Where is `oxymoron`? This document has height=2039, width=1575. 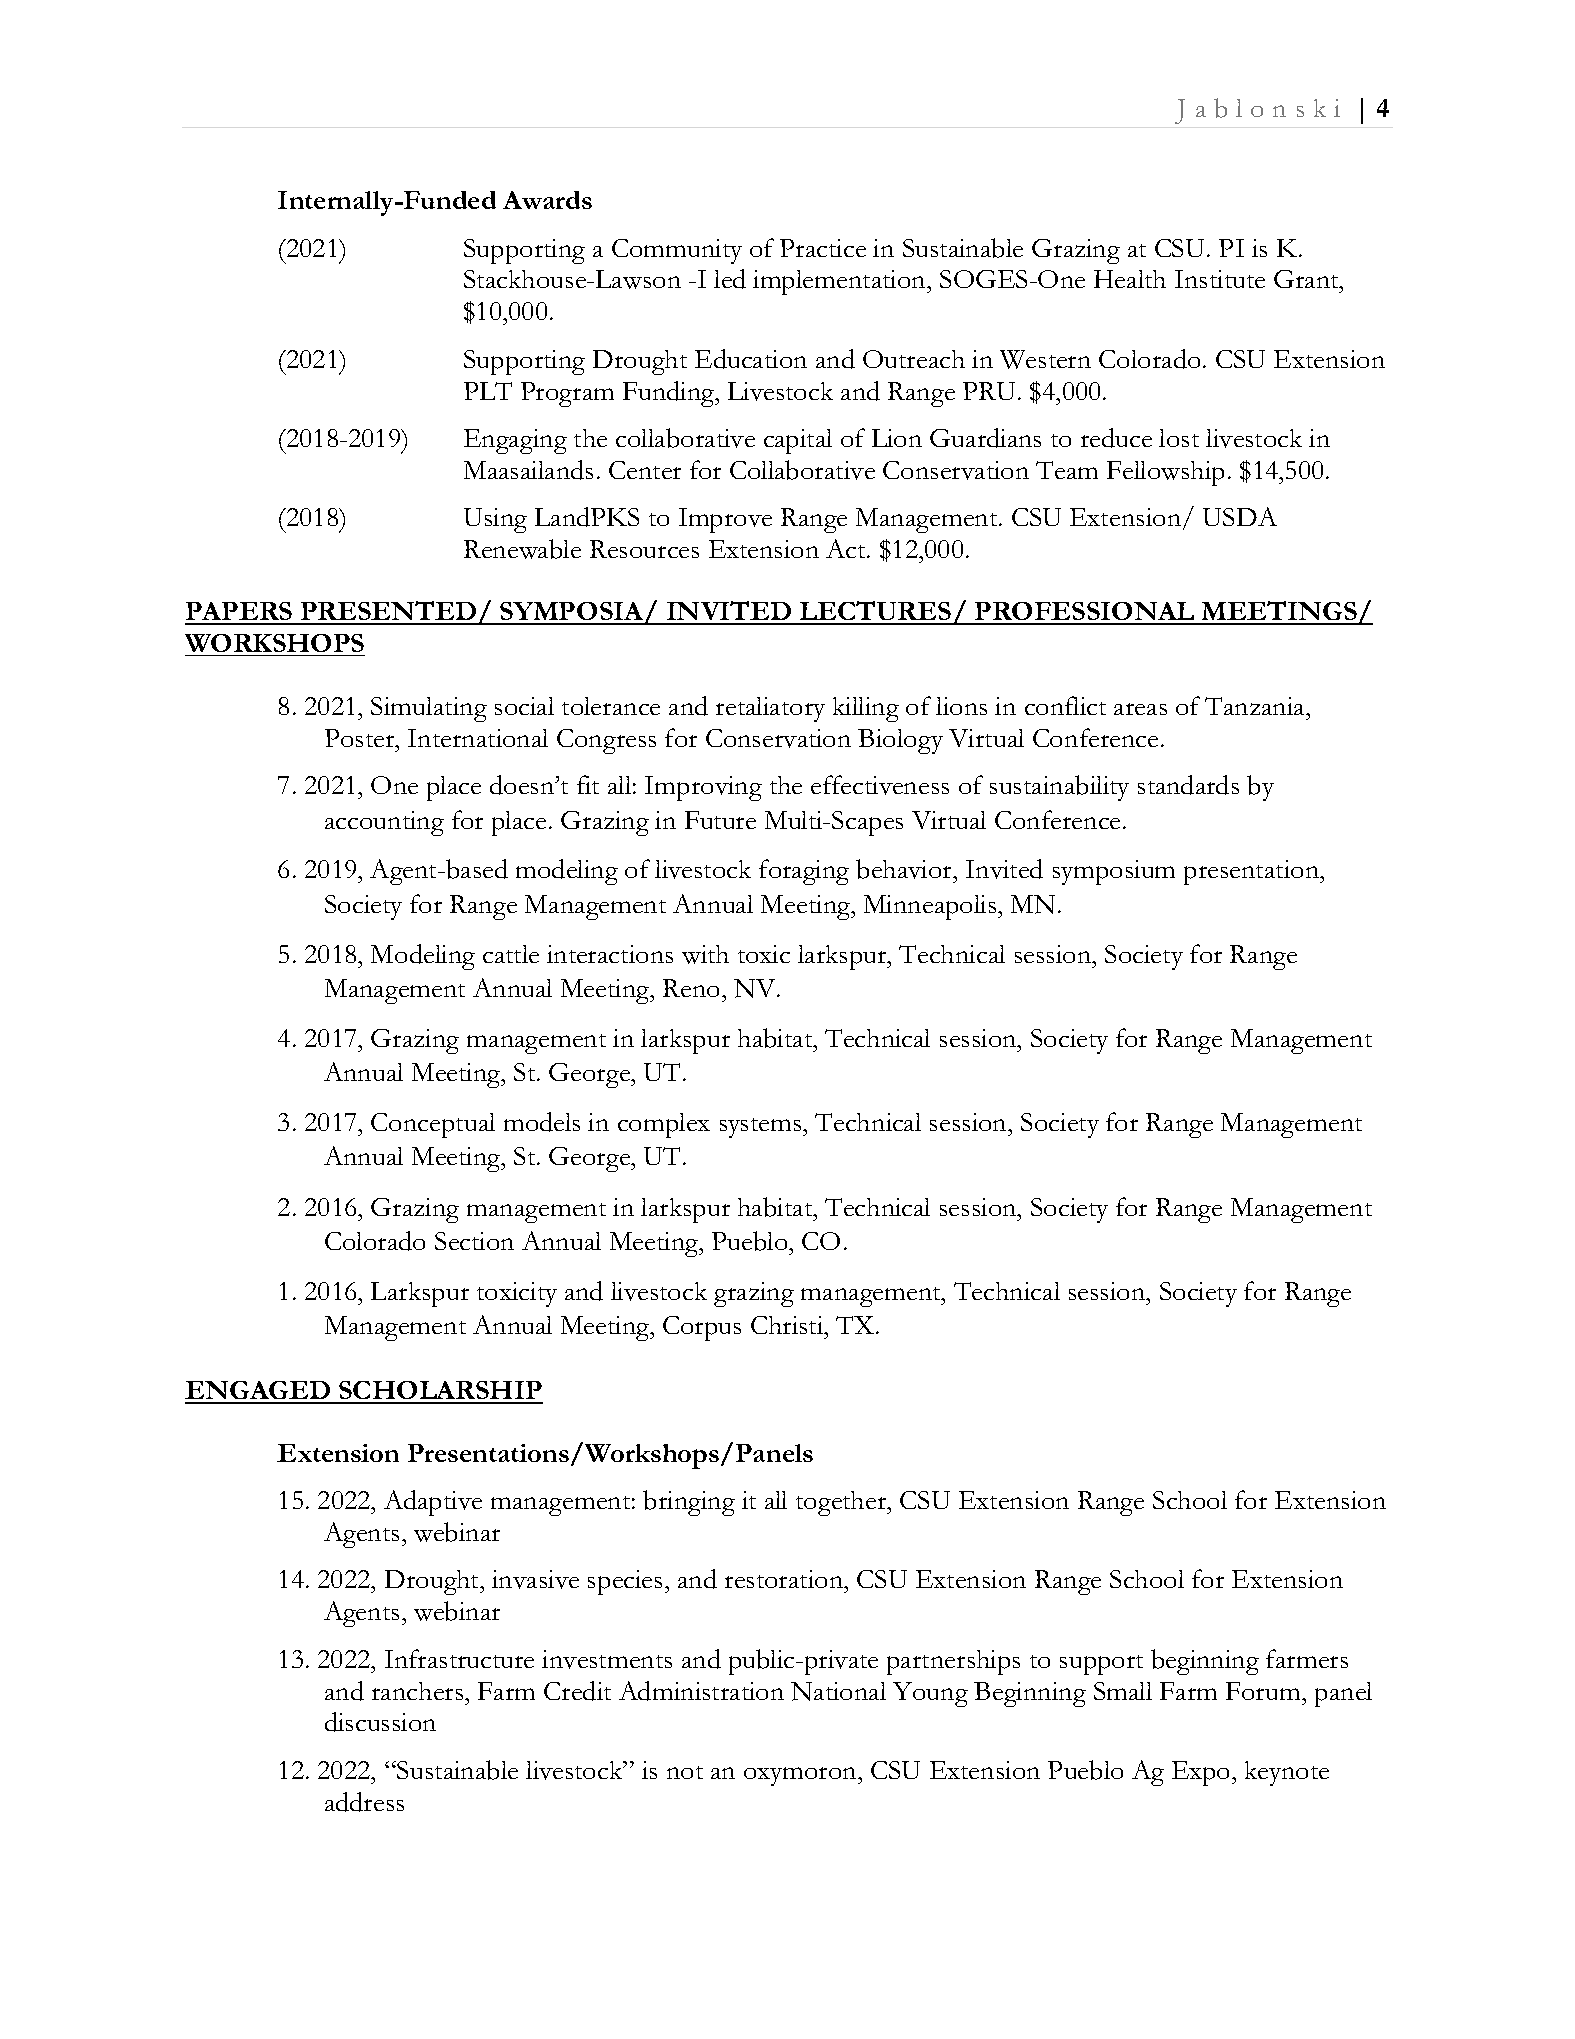
oxymoron is located at coordinates (802, 1776).
